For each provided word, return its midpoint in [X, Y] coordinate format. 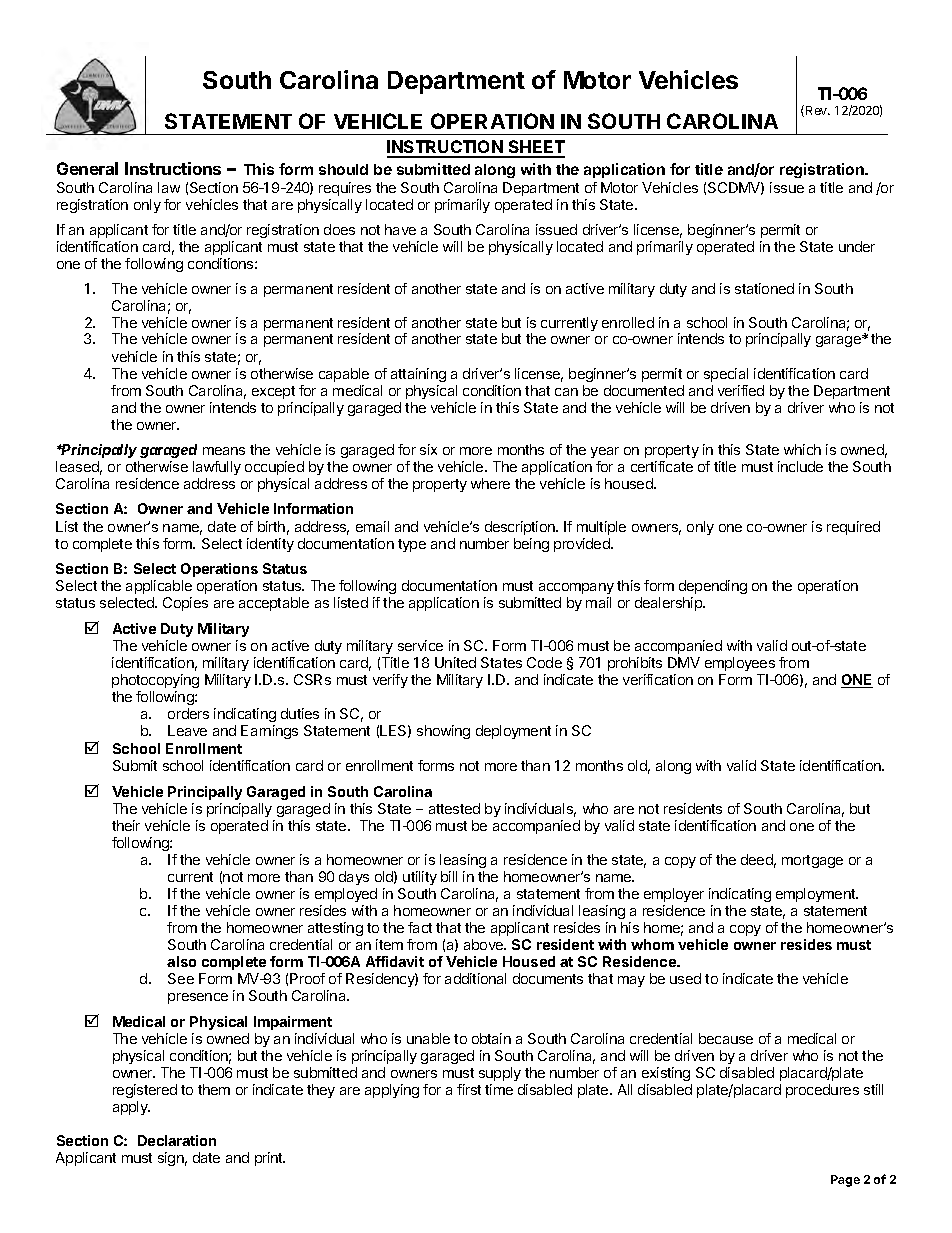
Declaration [177, 1140]
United [455, 662]
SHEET [535, 148]
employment [817, 895]
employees [740, 664]
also [181, 961]
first [469, 1089]
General [87, 168]
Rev [818, 110]
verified [741, 390]
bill [449, 876]
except [273, 392]
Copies [185, 604]
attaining [418, 375]
